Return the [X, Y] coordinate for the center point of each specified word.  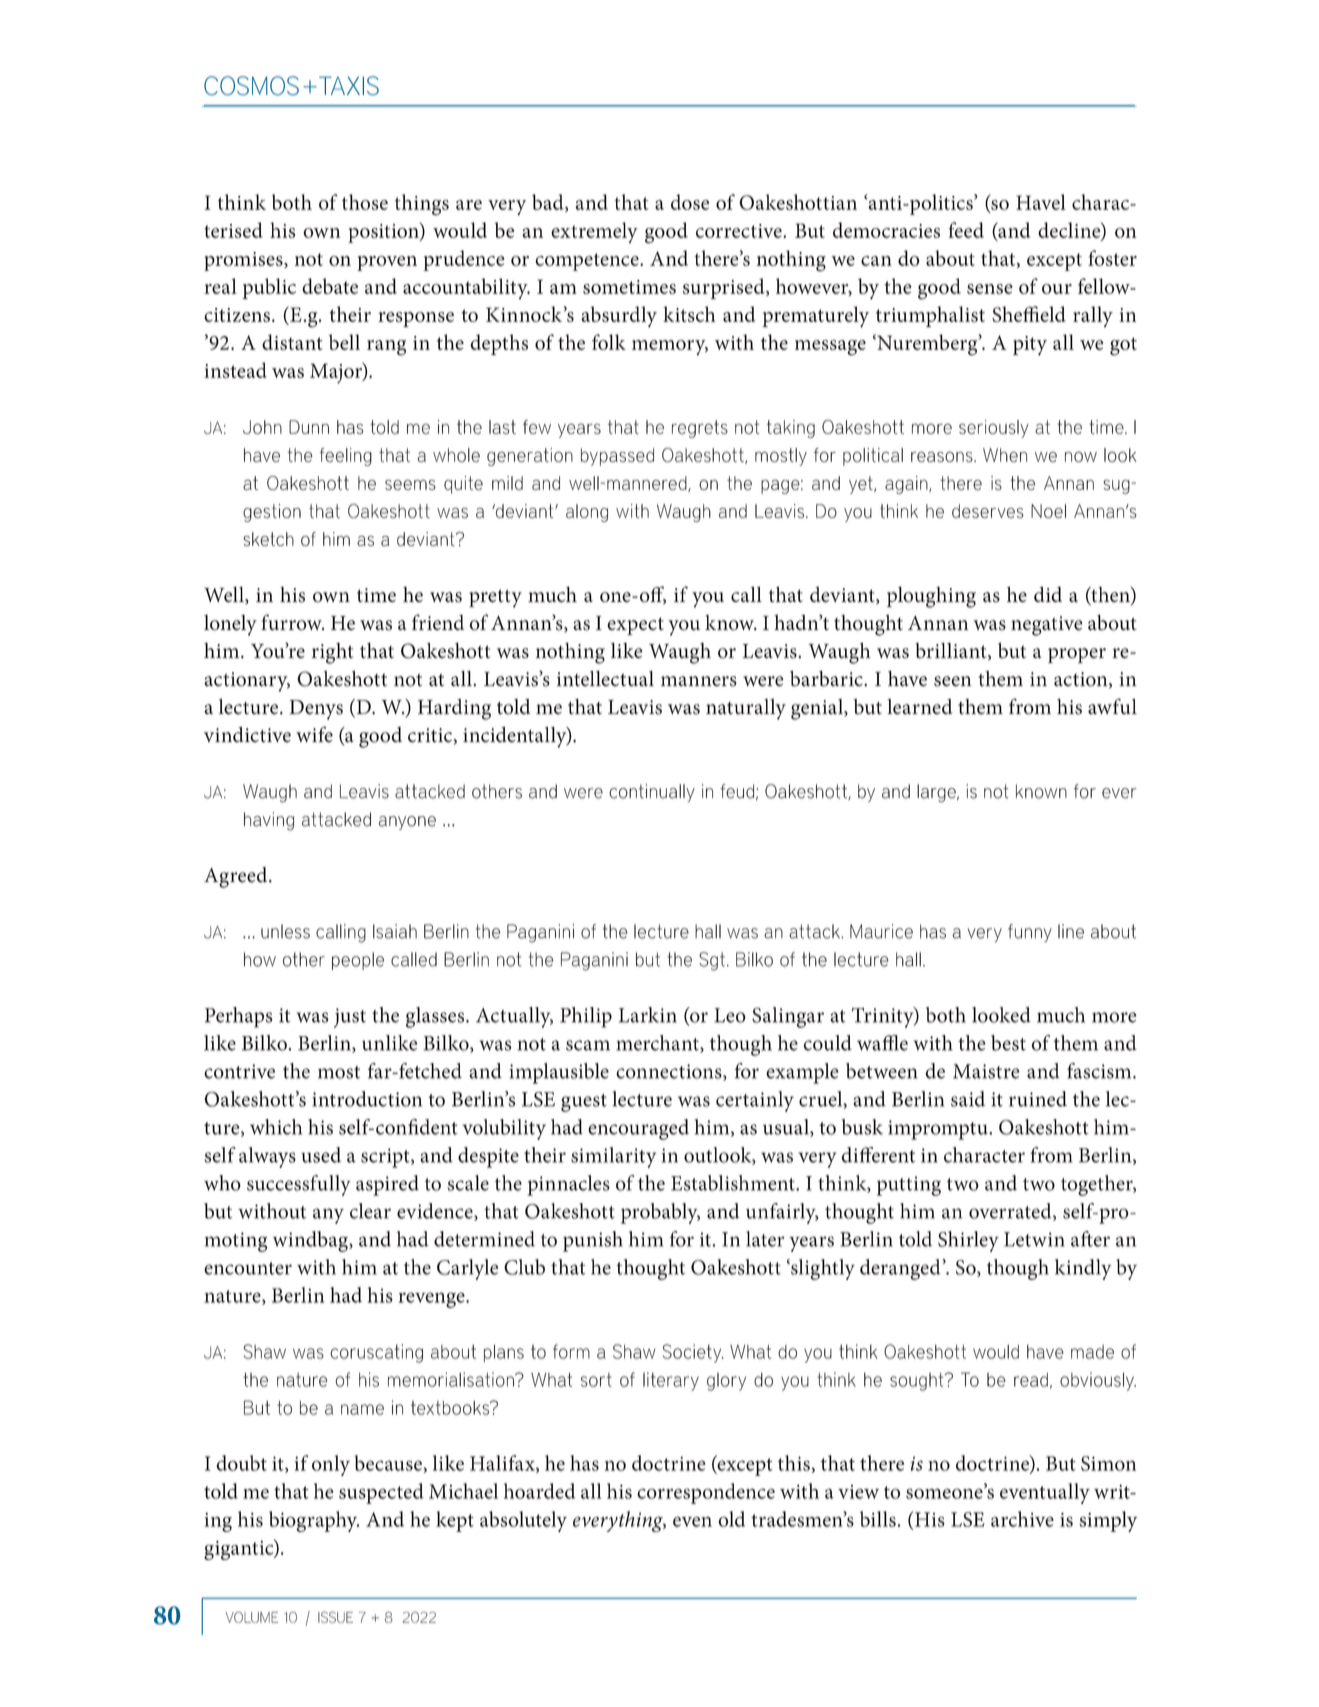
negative [1047, 626]
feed [966, 230]
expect [635, 626]
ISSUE [335, 1617]
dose [690, 202]
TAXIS [349, 86]
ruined [1038, 1099]
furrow [292, 622]
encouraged [638, 1129]
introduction [367, 1099]
